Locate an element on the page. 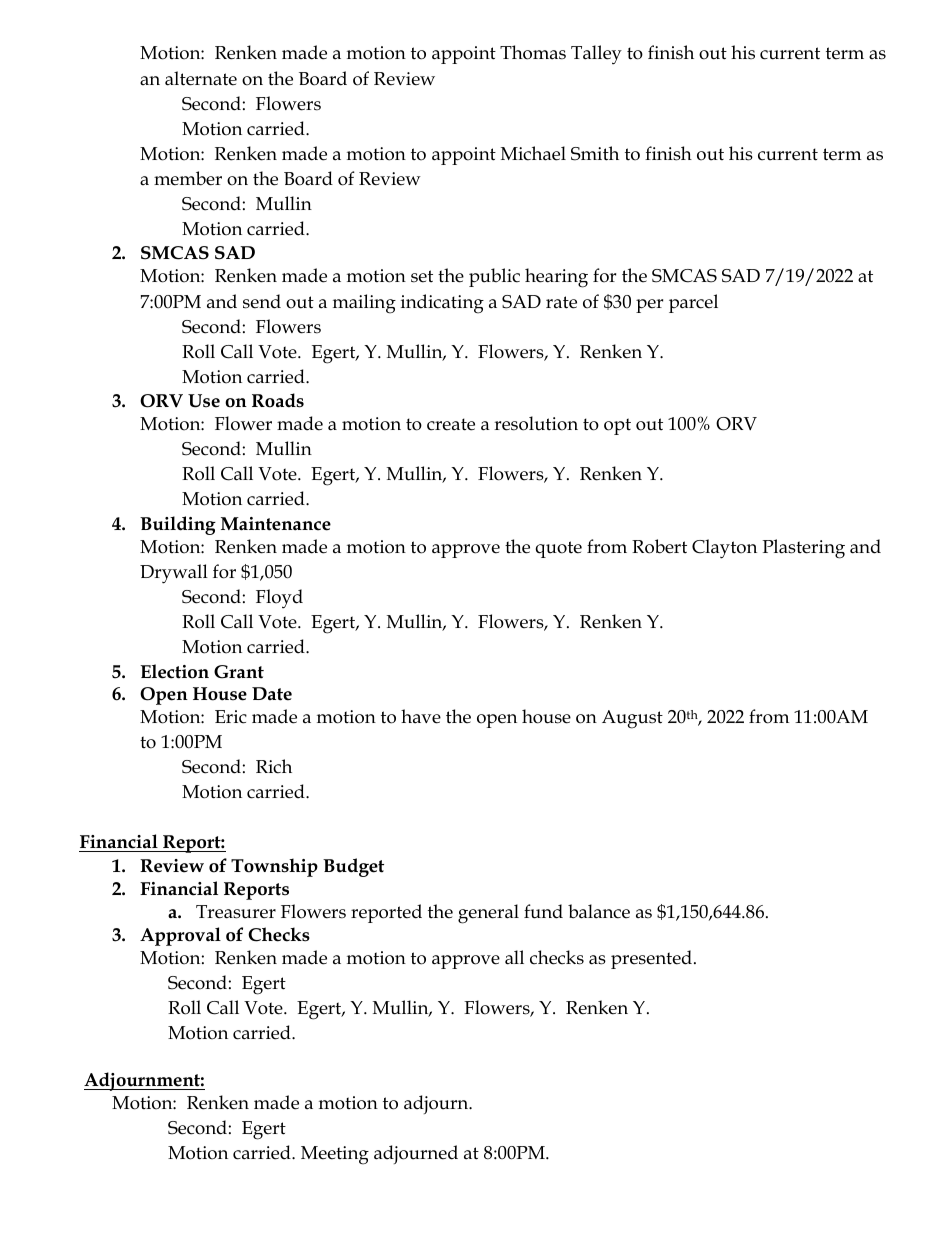 The image size is (952, 1233). create is located at coordinates (451, 424).
